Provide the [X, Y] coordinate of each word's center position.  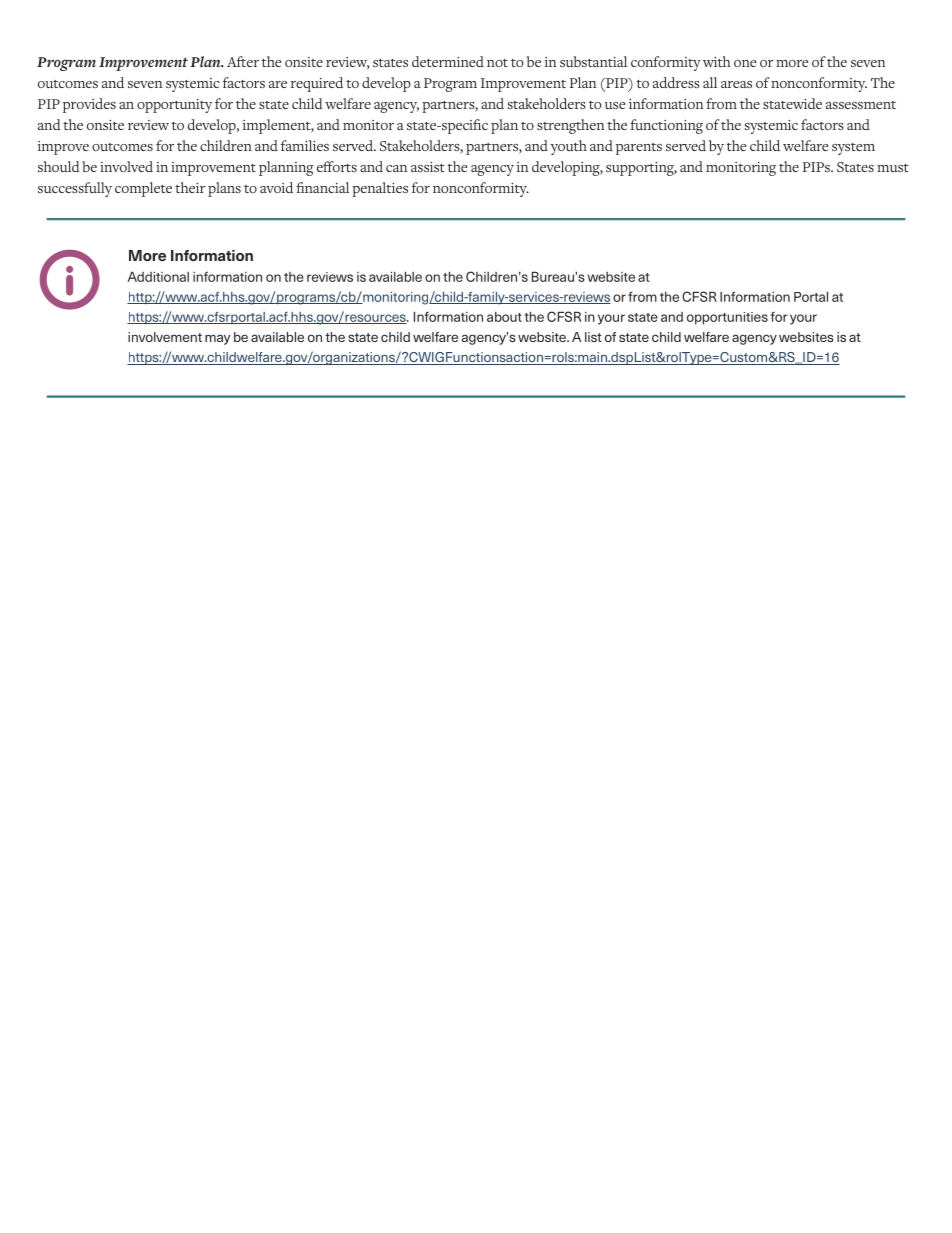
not [497, 63]
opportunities [727, 318]
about [504, 317]
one [745, 63]
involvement [165, 337]
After [243, 61]
